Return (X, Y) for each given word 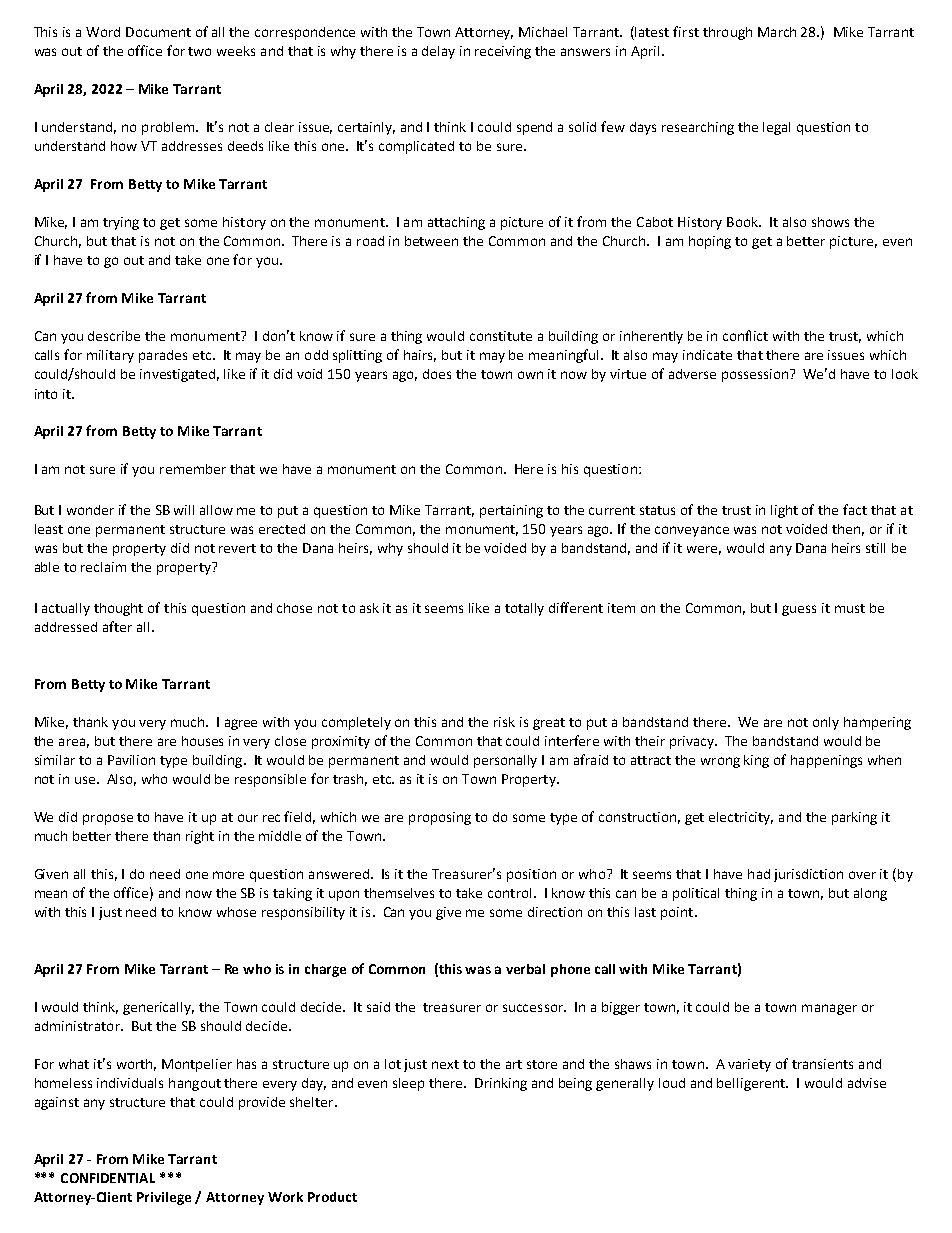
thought (118, 609)
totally (524, 609)
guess (799, 610)
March (777, 32)
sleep (408, 1084)
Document (158, 32)
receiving (503, 52)
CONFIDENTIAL (108, 1178)
